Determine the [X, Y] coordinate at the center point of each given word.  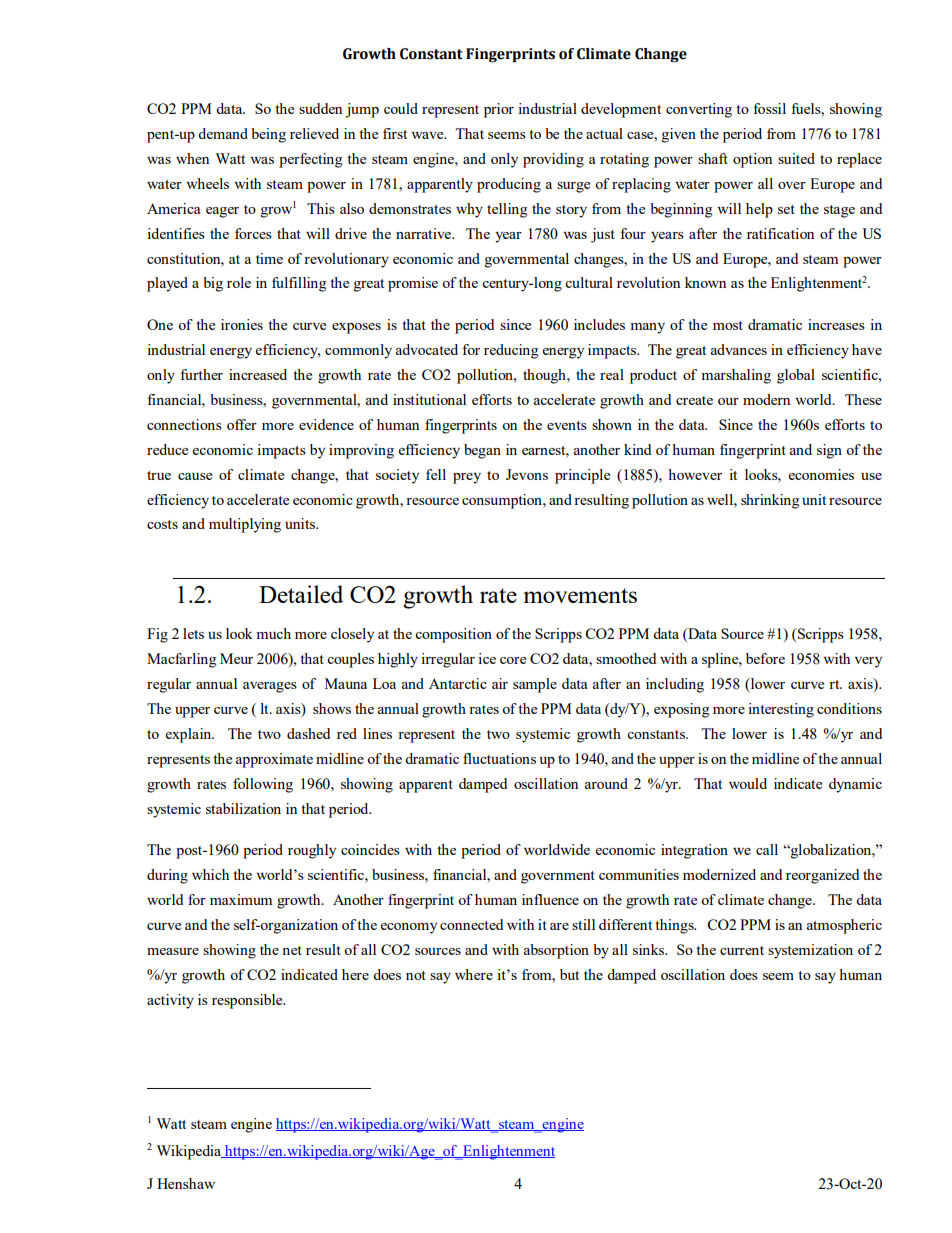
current [742, 950]
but [569, 974]
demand [223, 133]
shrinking [770, 501]
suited [796, 158]
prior [499, 110]
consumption [503, 501]
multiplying [245, 525]
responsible [248, 1001]
